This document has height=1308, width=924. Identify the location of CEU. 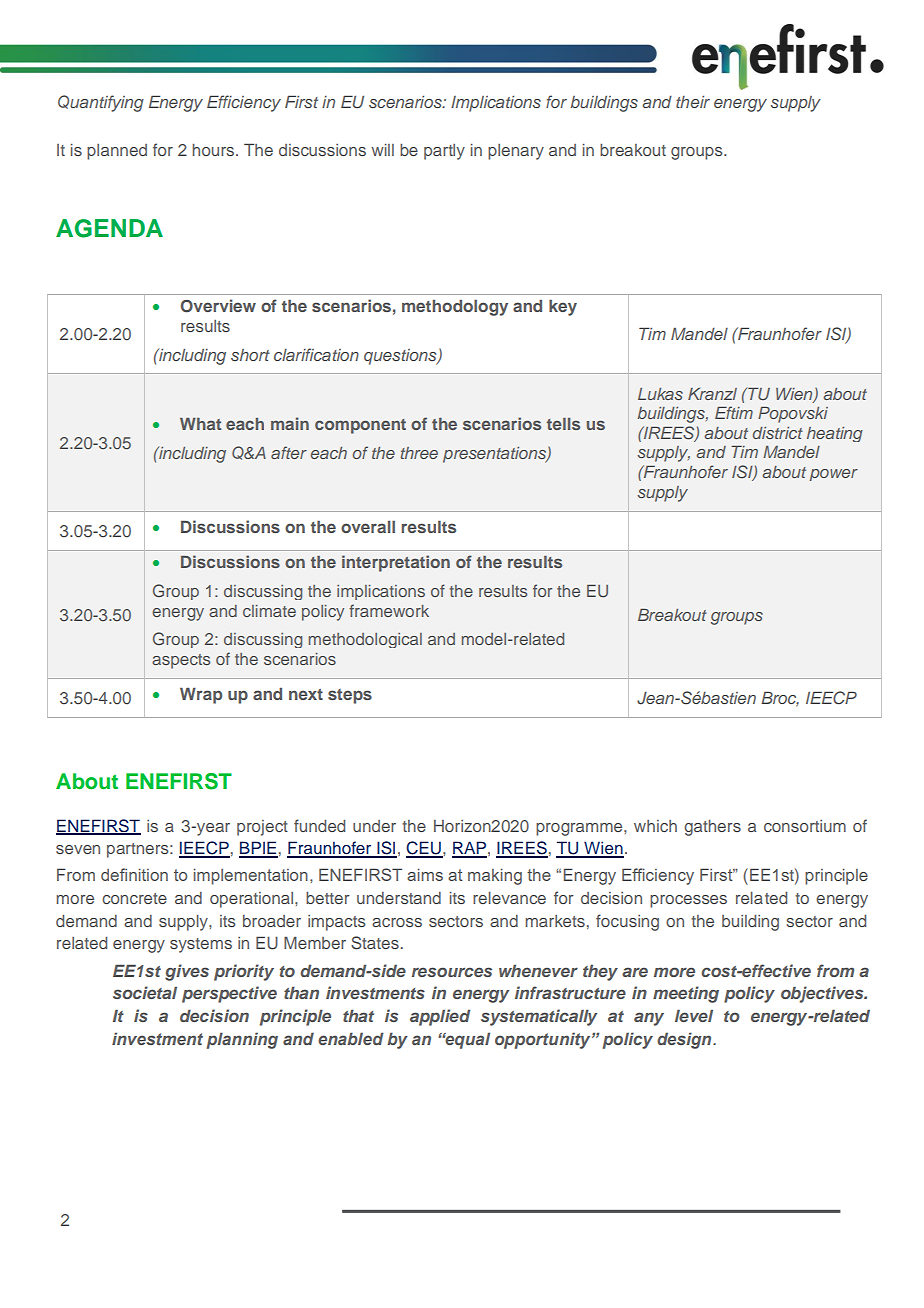
(424, 849).
